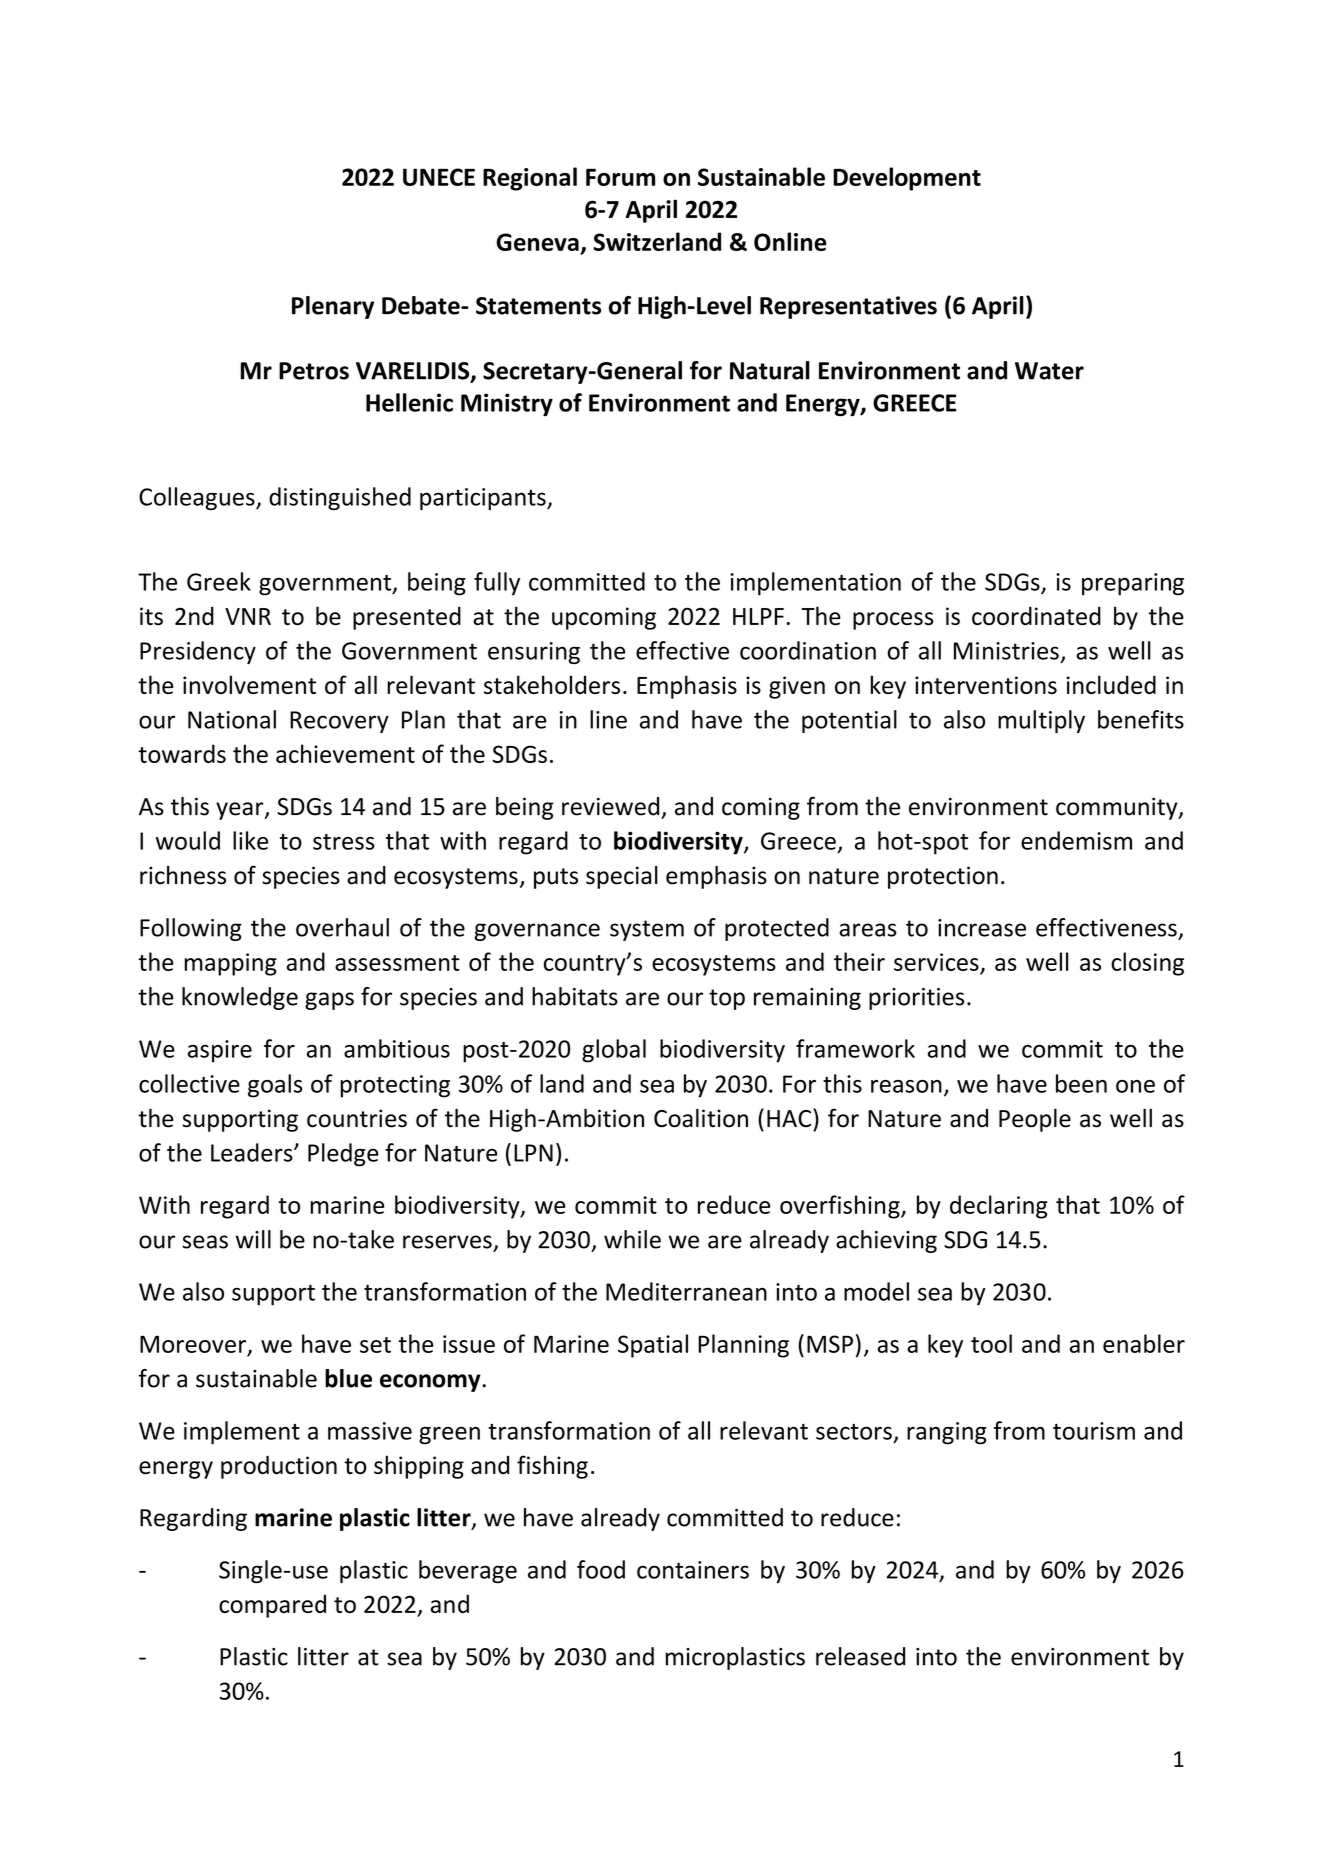 This image has height=1872, width=1323. I want to click on Plenary, so click(333, 307).
